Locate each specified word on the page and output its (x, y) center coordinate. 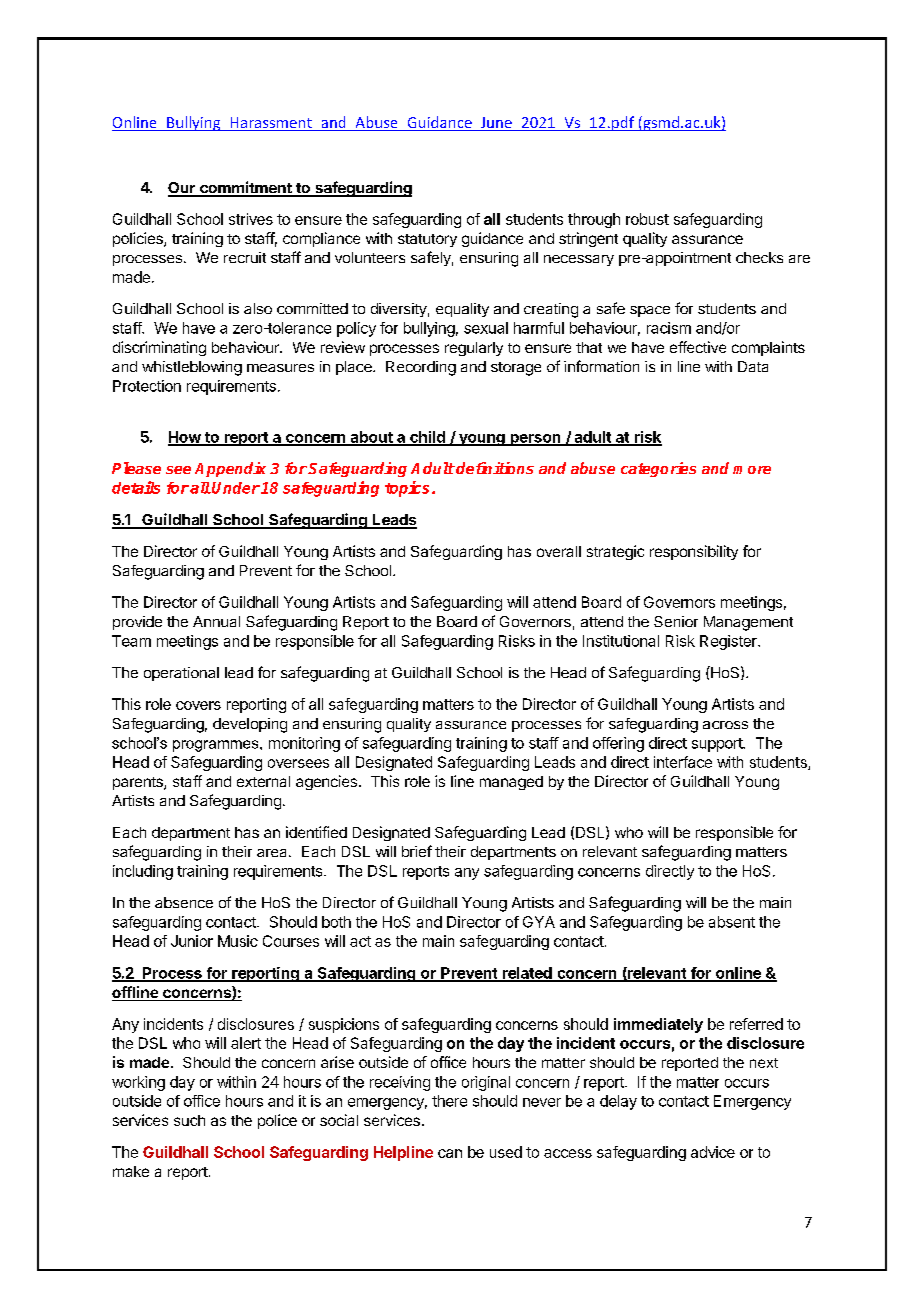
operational (181, 674)
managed (511, 783)
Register (729, 642)
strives (251, 219)
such (189, 1120)
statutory (427, 240)
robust (647, 219)
